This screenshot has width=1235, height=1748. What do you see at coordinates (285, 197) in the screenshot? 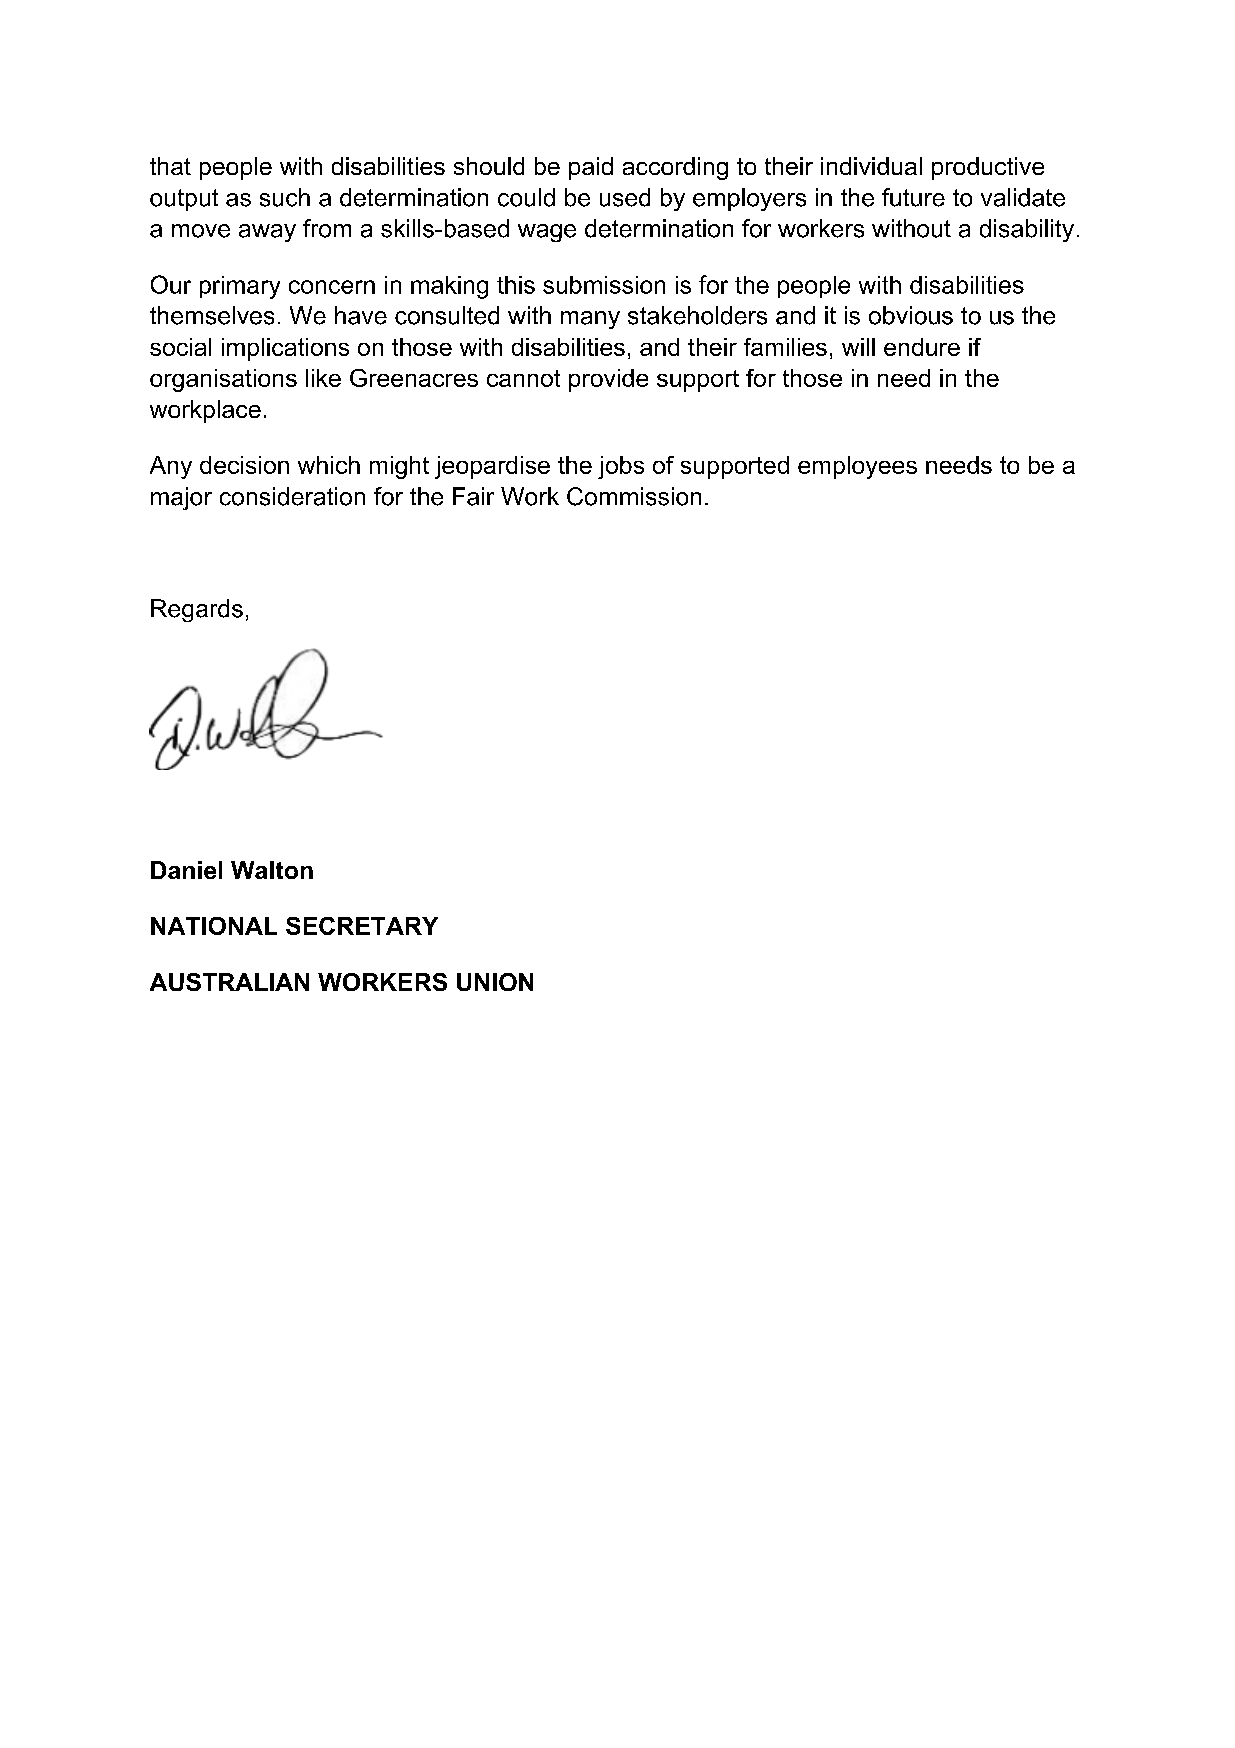
I see `such` at bounding box center [285, 197].
